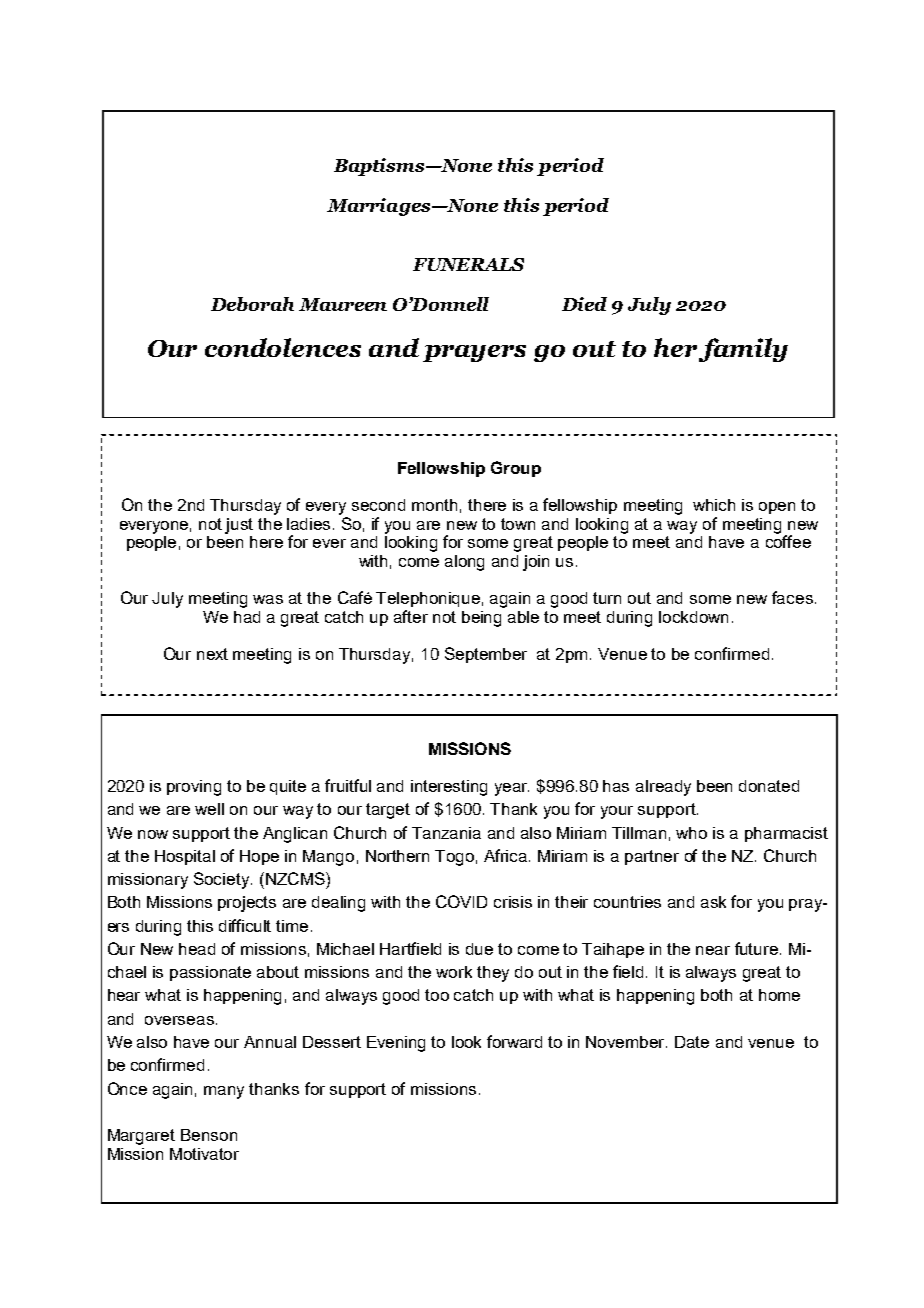 The image size is (924, 1308). Describe the element at coordinates (252, 304) in the screenshot. I see `Deborah` at that location.
